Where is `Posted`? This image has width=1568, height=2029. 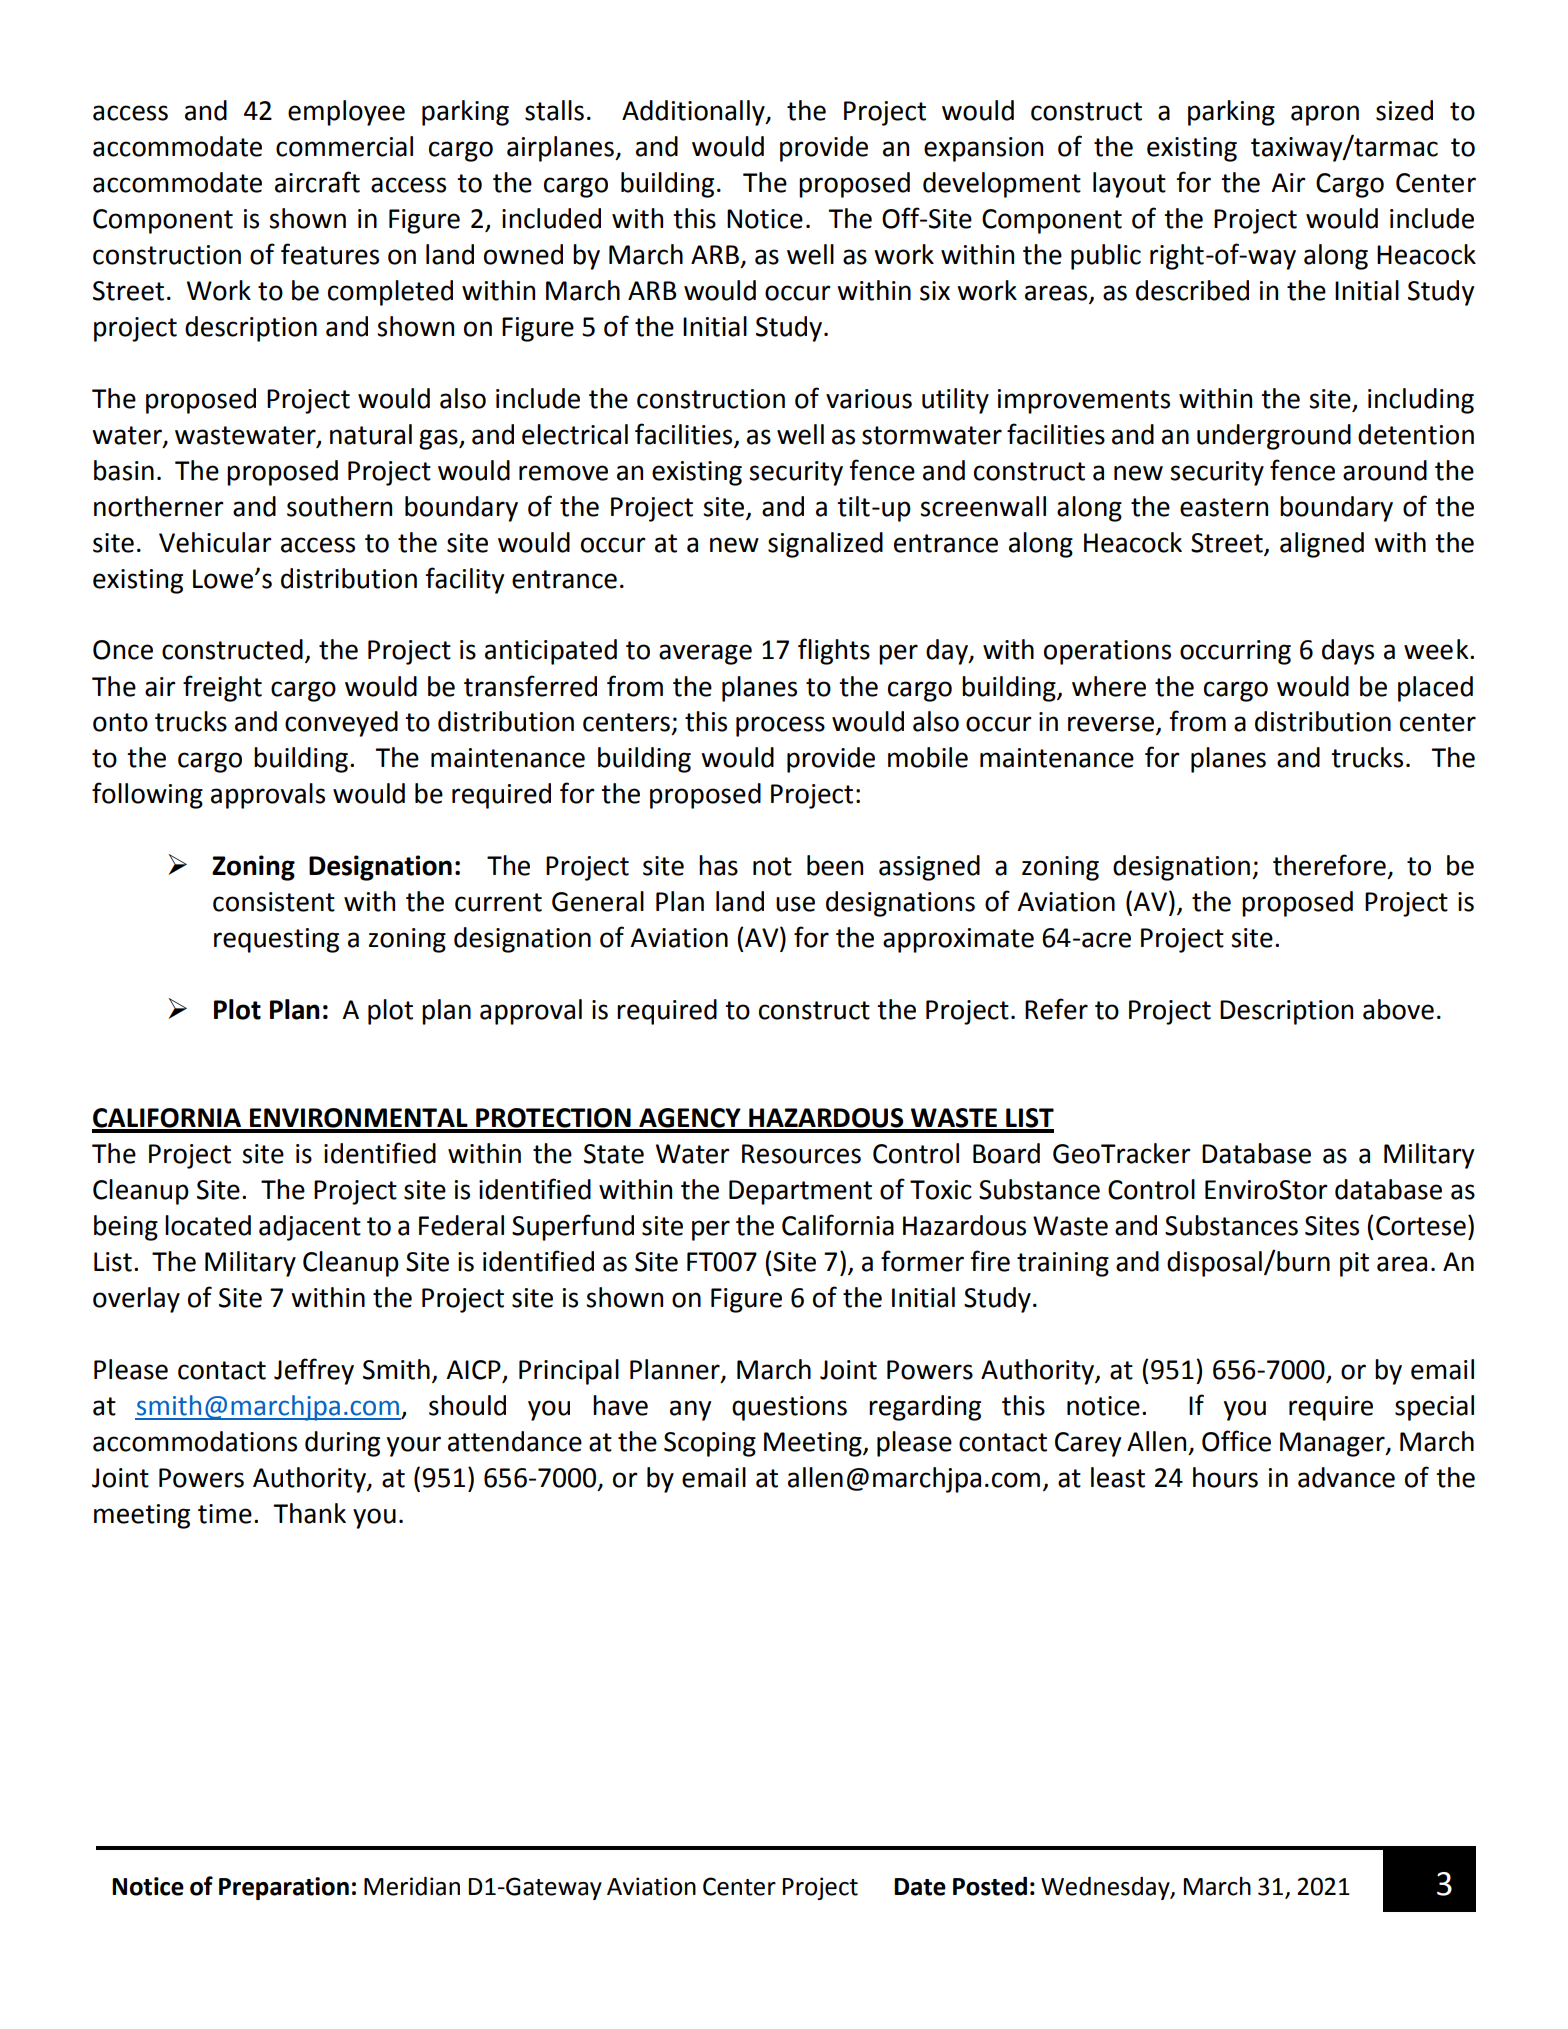 Posted is located at coordinates (990, 1886).
